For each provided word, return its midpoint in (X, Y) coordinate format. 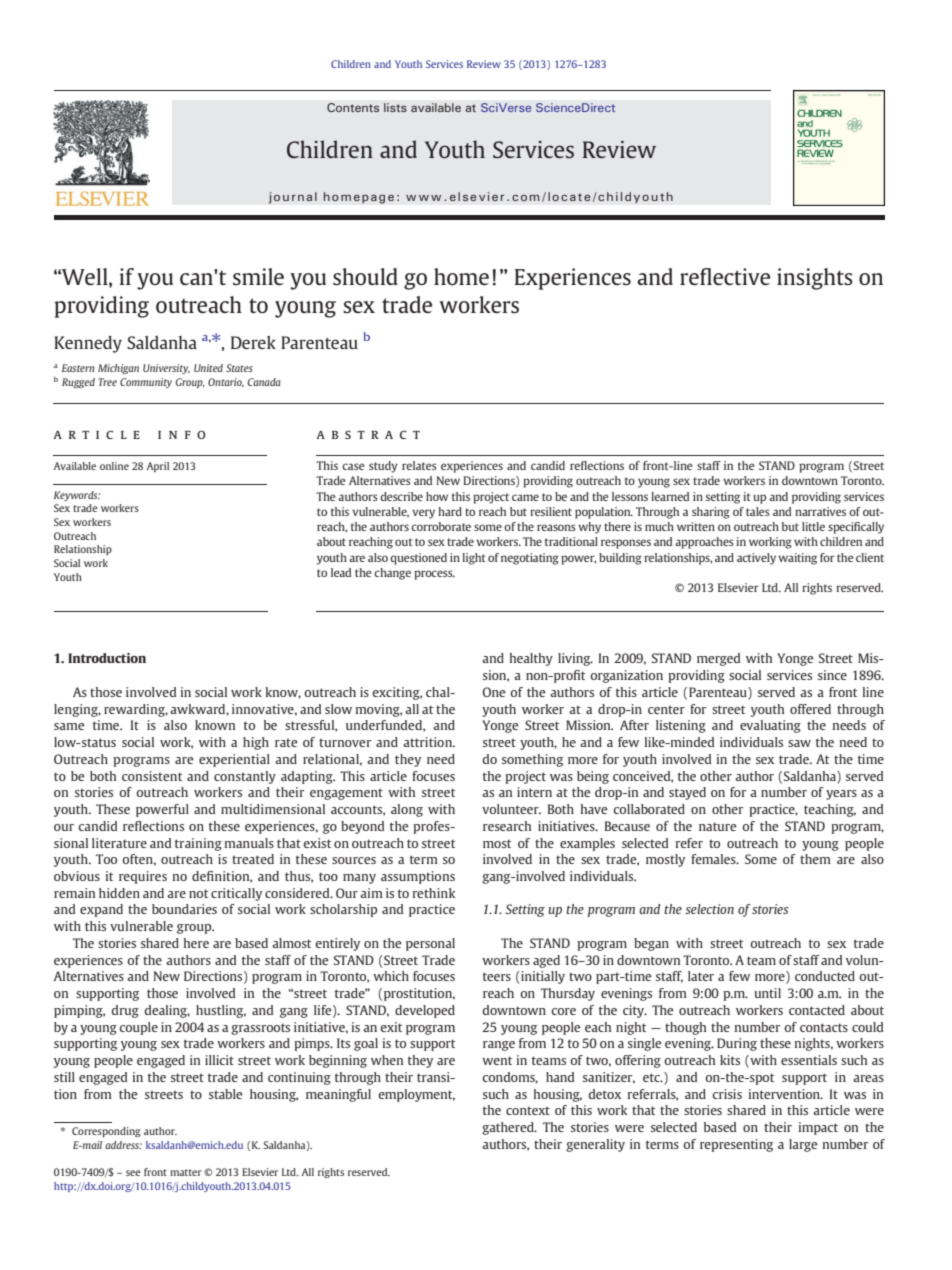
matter (186, 1172)
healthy (531, 659)
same (69, 726)
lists (395, 107)
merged (718, 659)
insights (815, 279)
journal (293, 198)
